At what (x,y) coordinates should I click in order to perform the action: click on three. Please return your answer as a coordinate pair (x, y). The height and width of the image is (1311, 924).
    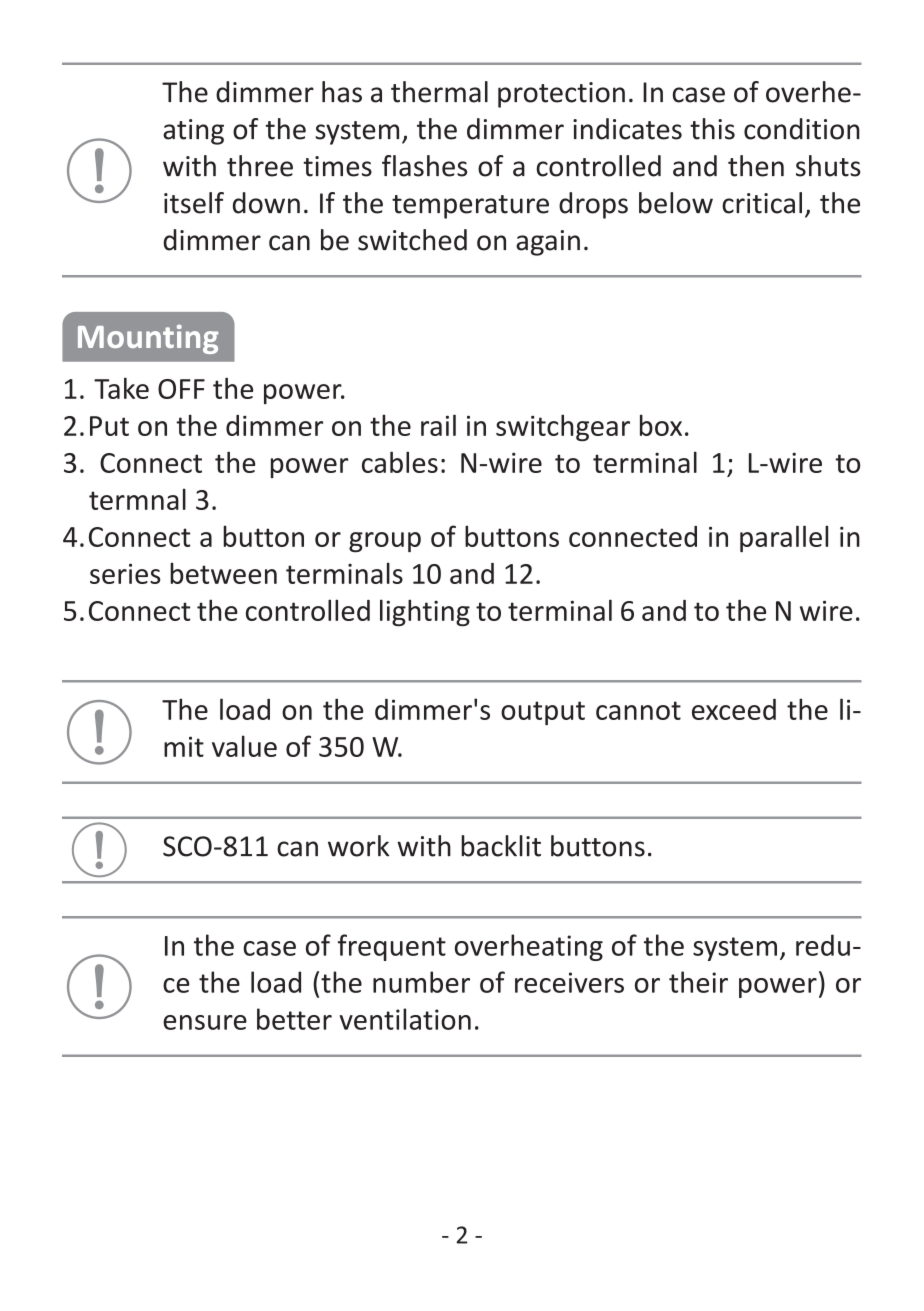
    Looking at the image, I should click on (260, 166).
